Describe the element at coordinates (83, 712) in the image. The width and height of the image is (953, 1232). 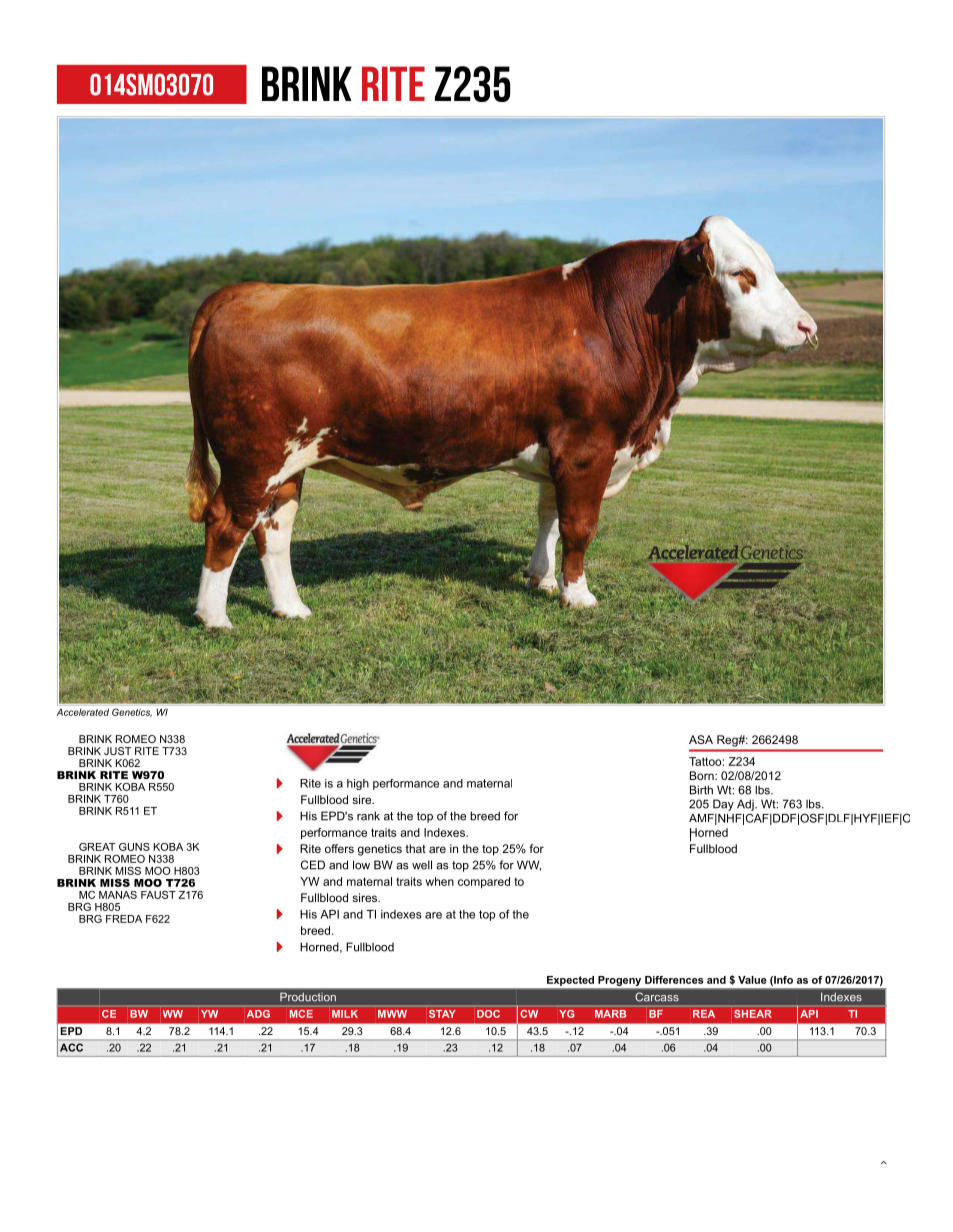
I see `Accelerated` at that location.
